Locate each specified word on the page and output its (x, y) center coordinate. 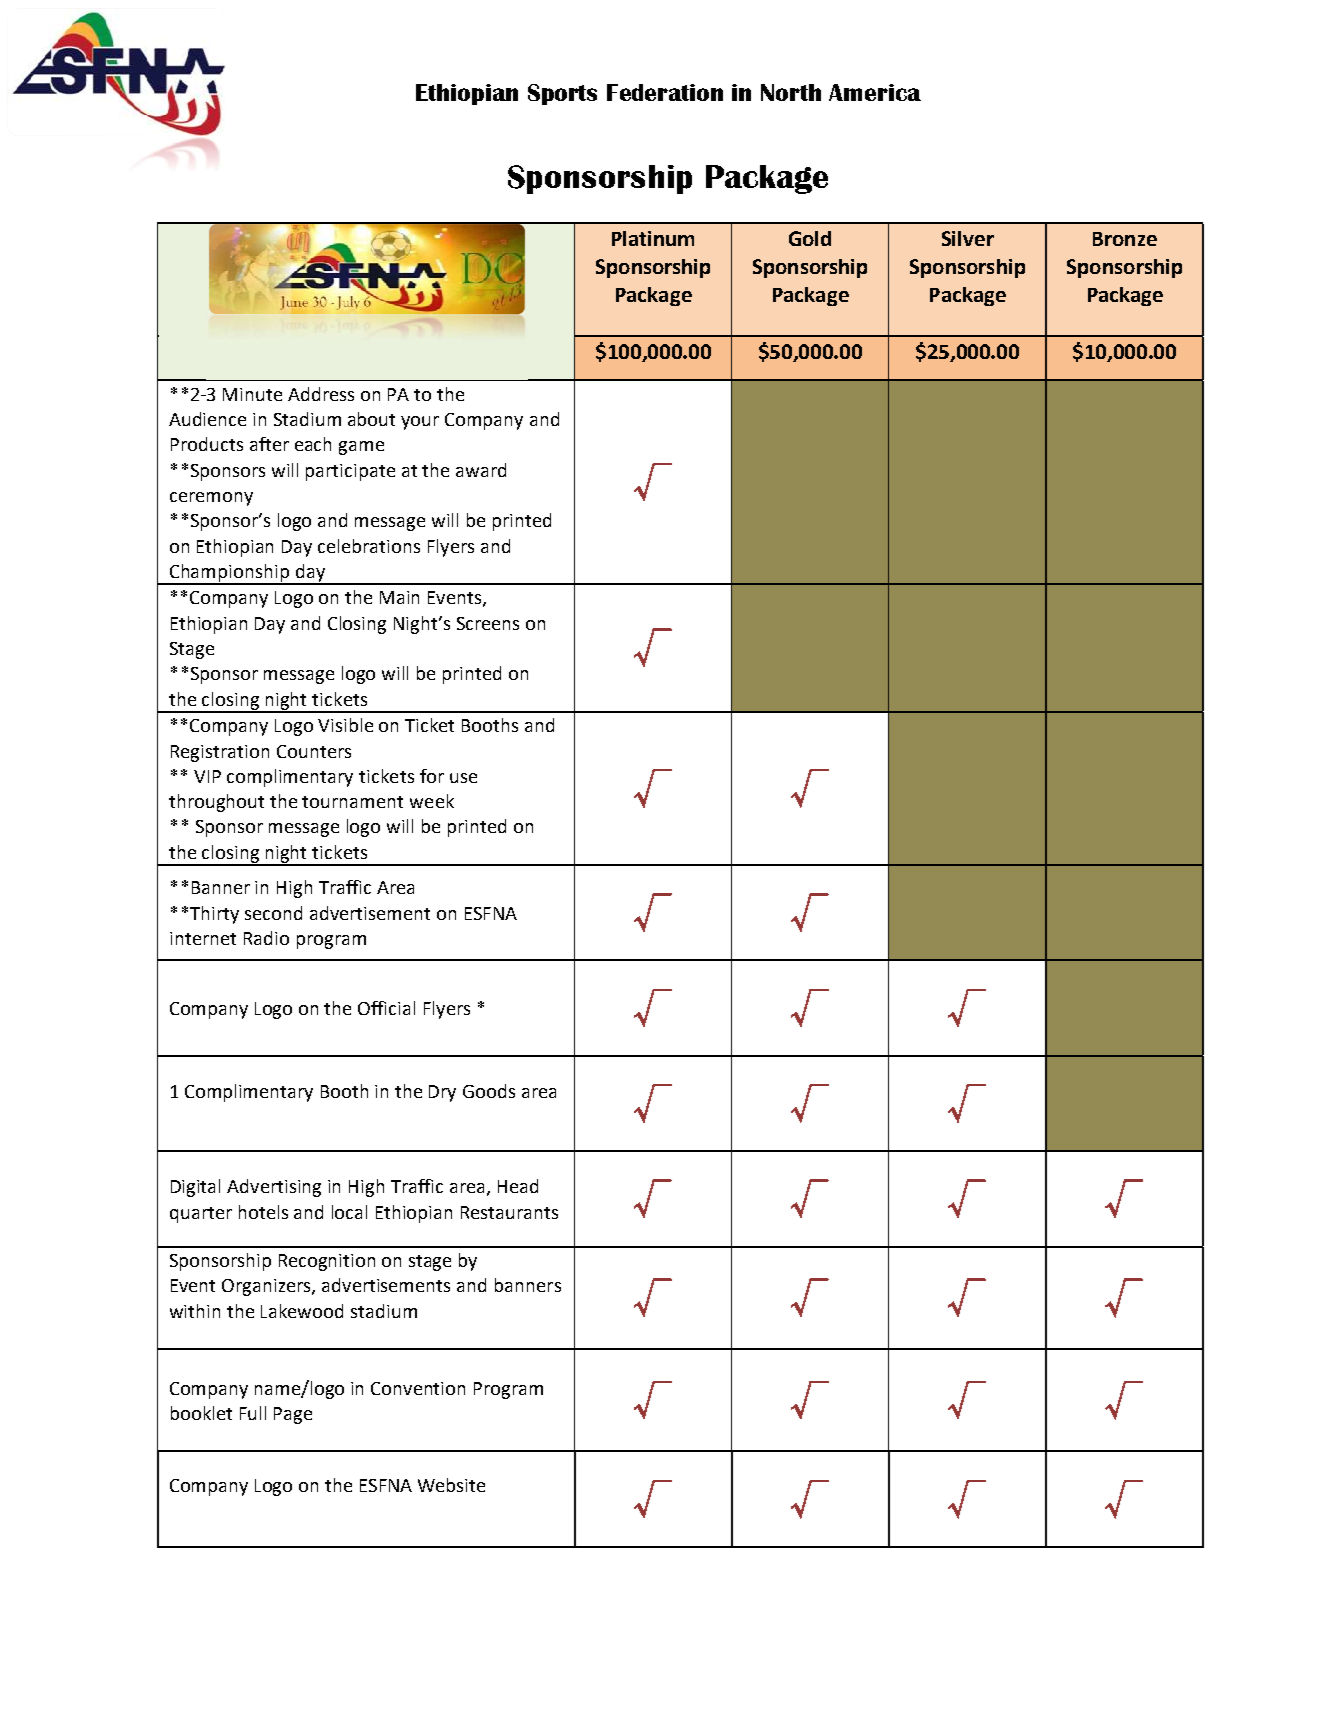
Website (451, 1485)
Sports (562, 94)
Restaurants (509, 1212)
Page (293, 1415)
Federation (665, 92)
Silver (968, 238)
